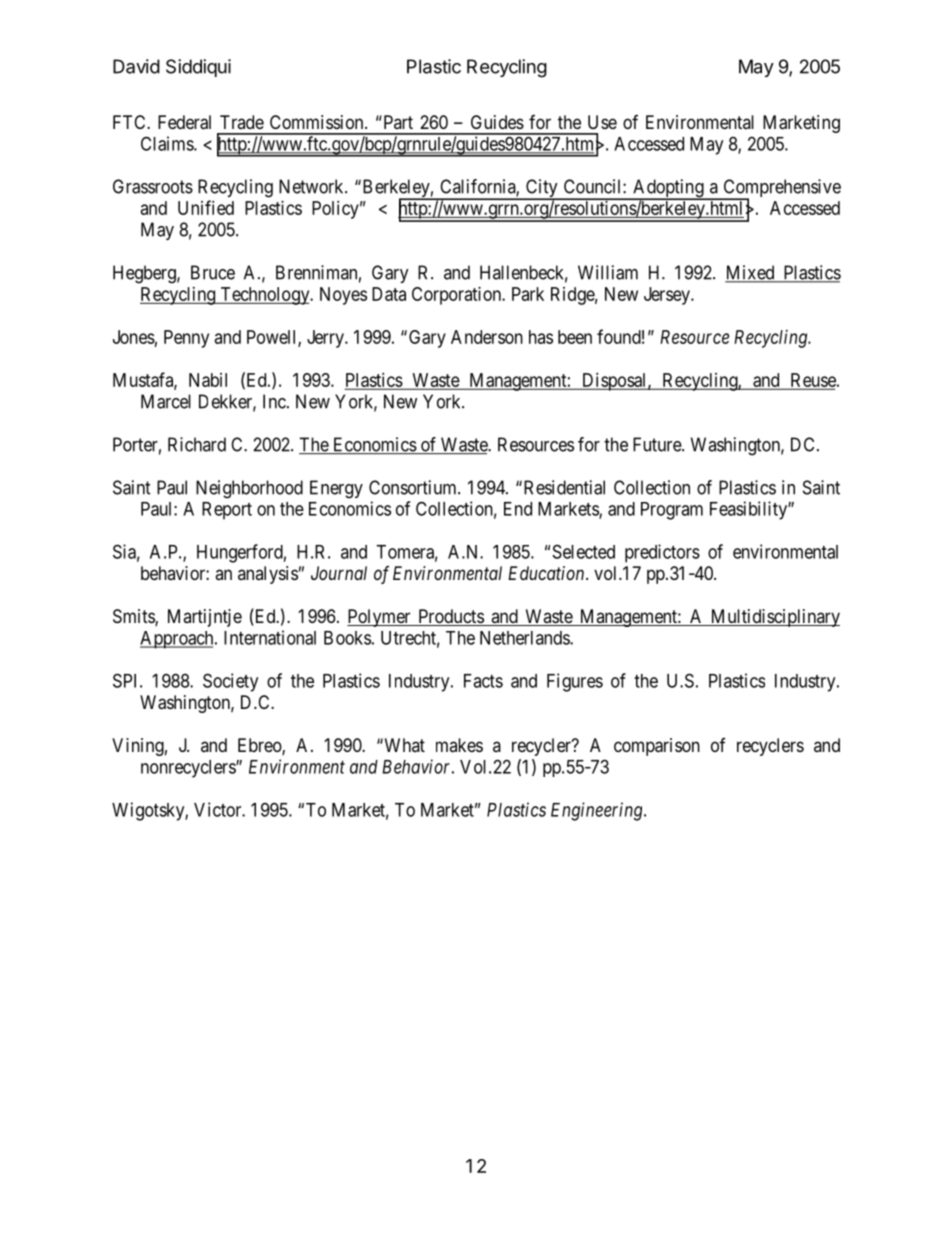 The width and height of the screenshot is (952, 1233). Describe the element at coordinates (230, 682) in the screenshot. I see `Society` at that location.
